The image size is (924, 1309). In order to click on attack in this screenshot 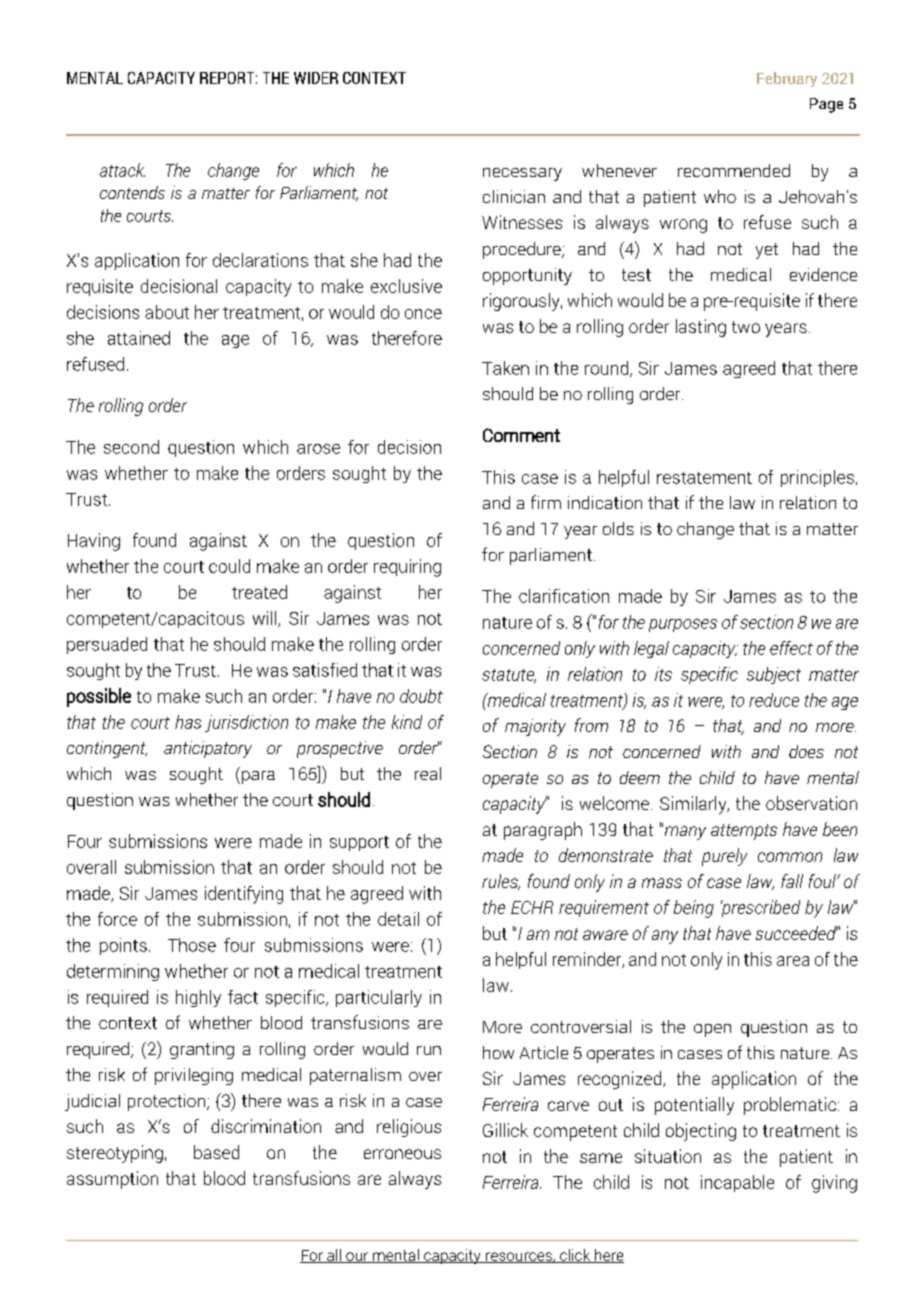, I will do `click(122, 170)`.
